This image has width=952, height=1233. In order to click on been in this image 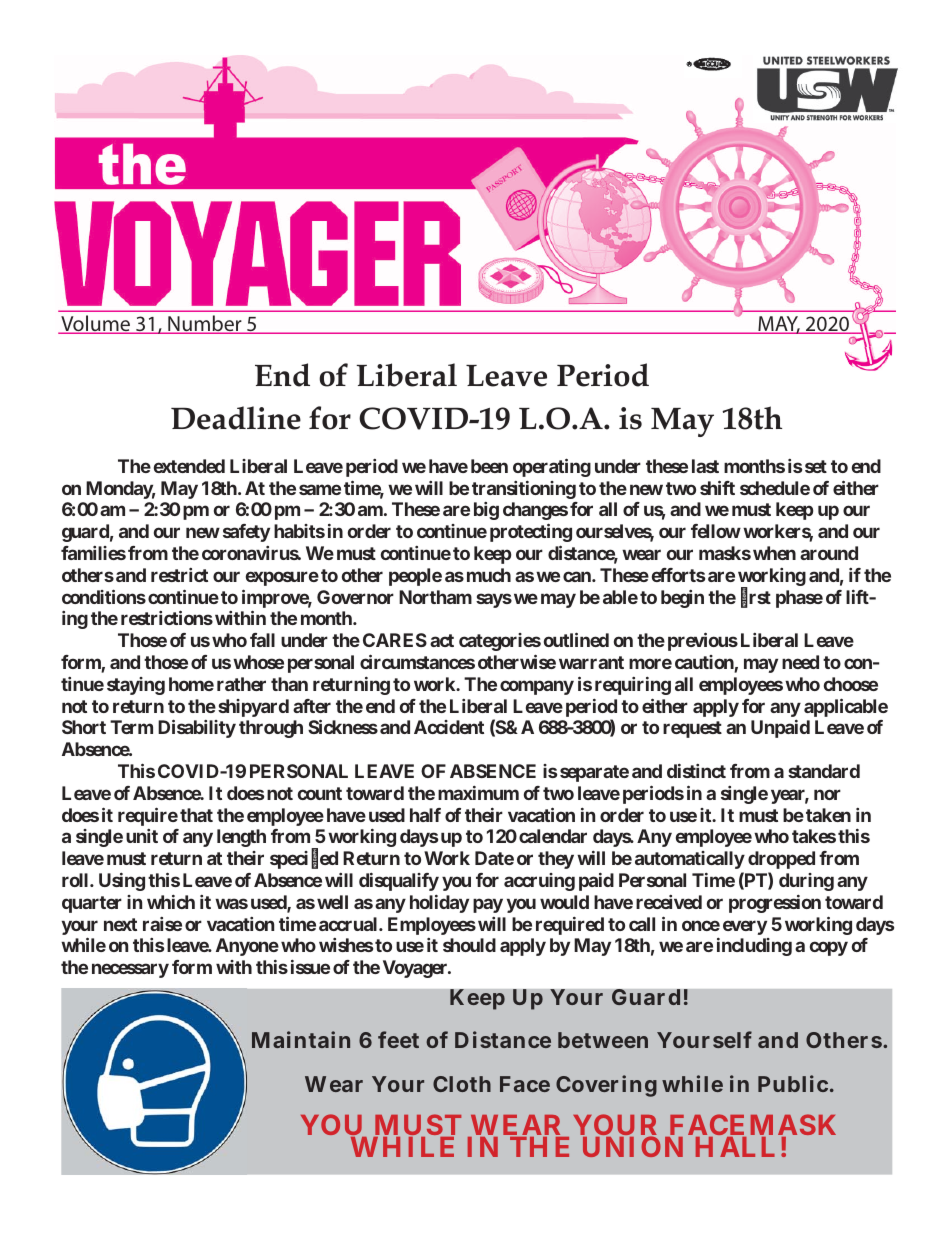, I will do `click(489, 466)`.
